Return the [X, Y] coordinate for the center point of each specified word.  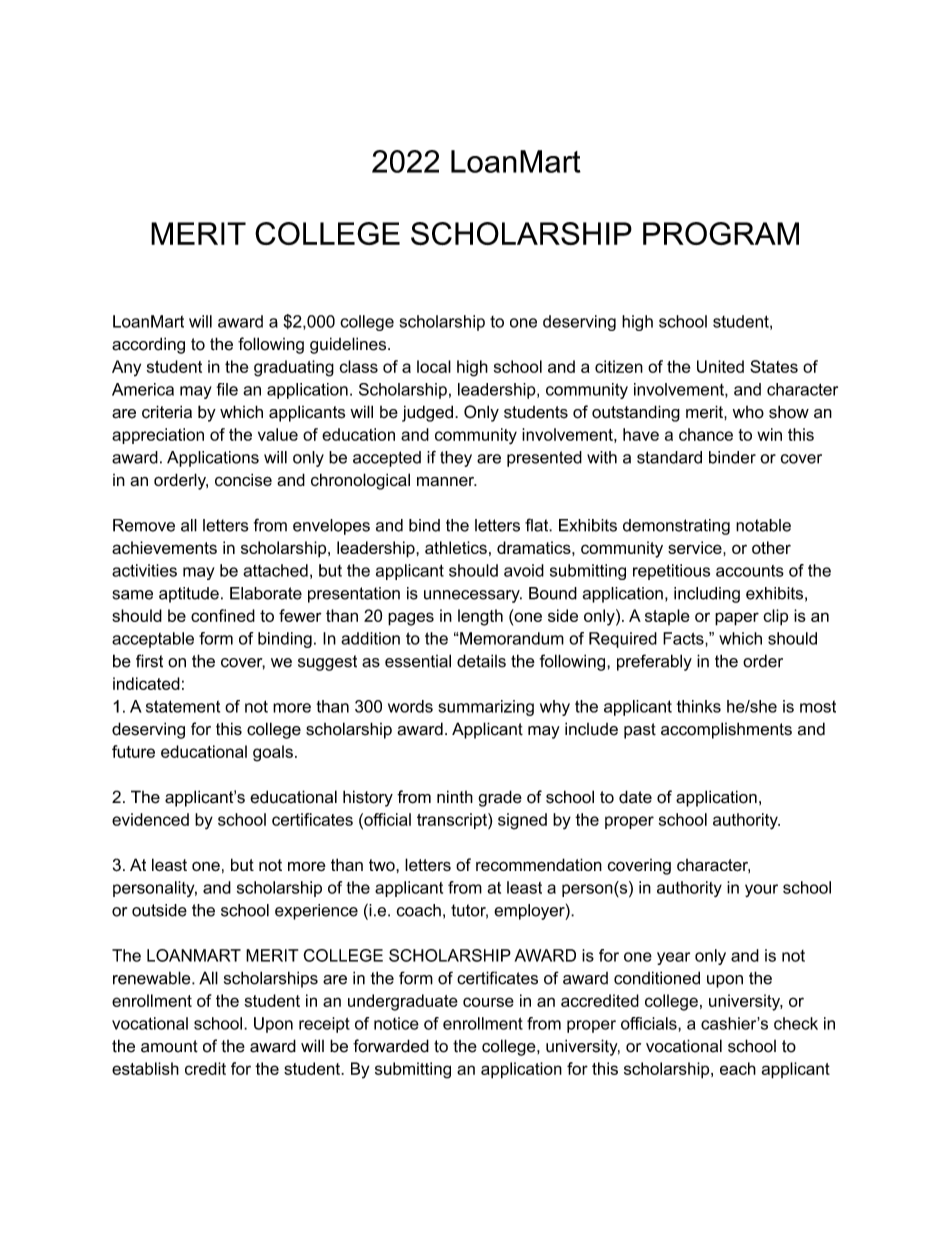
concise [243, 480]
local [434, 366]
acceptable [153, 640]
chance [706, 434]
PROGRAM [721, 233]
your [761, 890]
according [148, 345]
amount [169, 1046]
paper [737, 619]
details [481, 661]
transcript [453, 821]
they [456, 459]
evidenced [150, 819]
